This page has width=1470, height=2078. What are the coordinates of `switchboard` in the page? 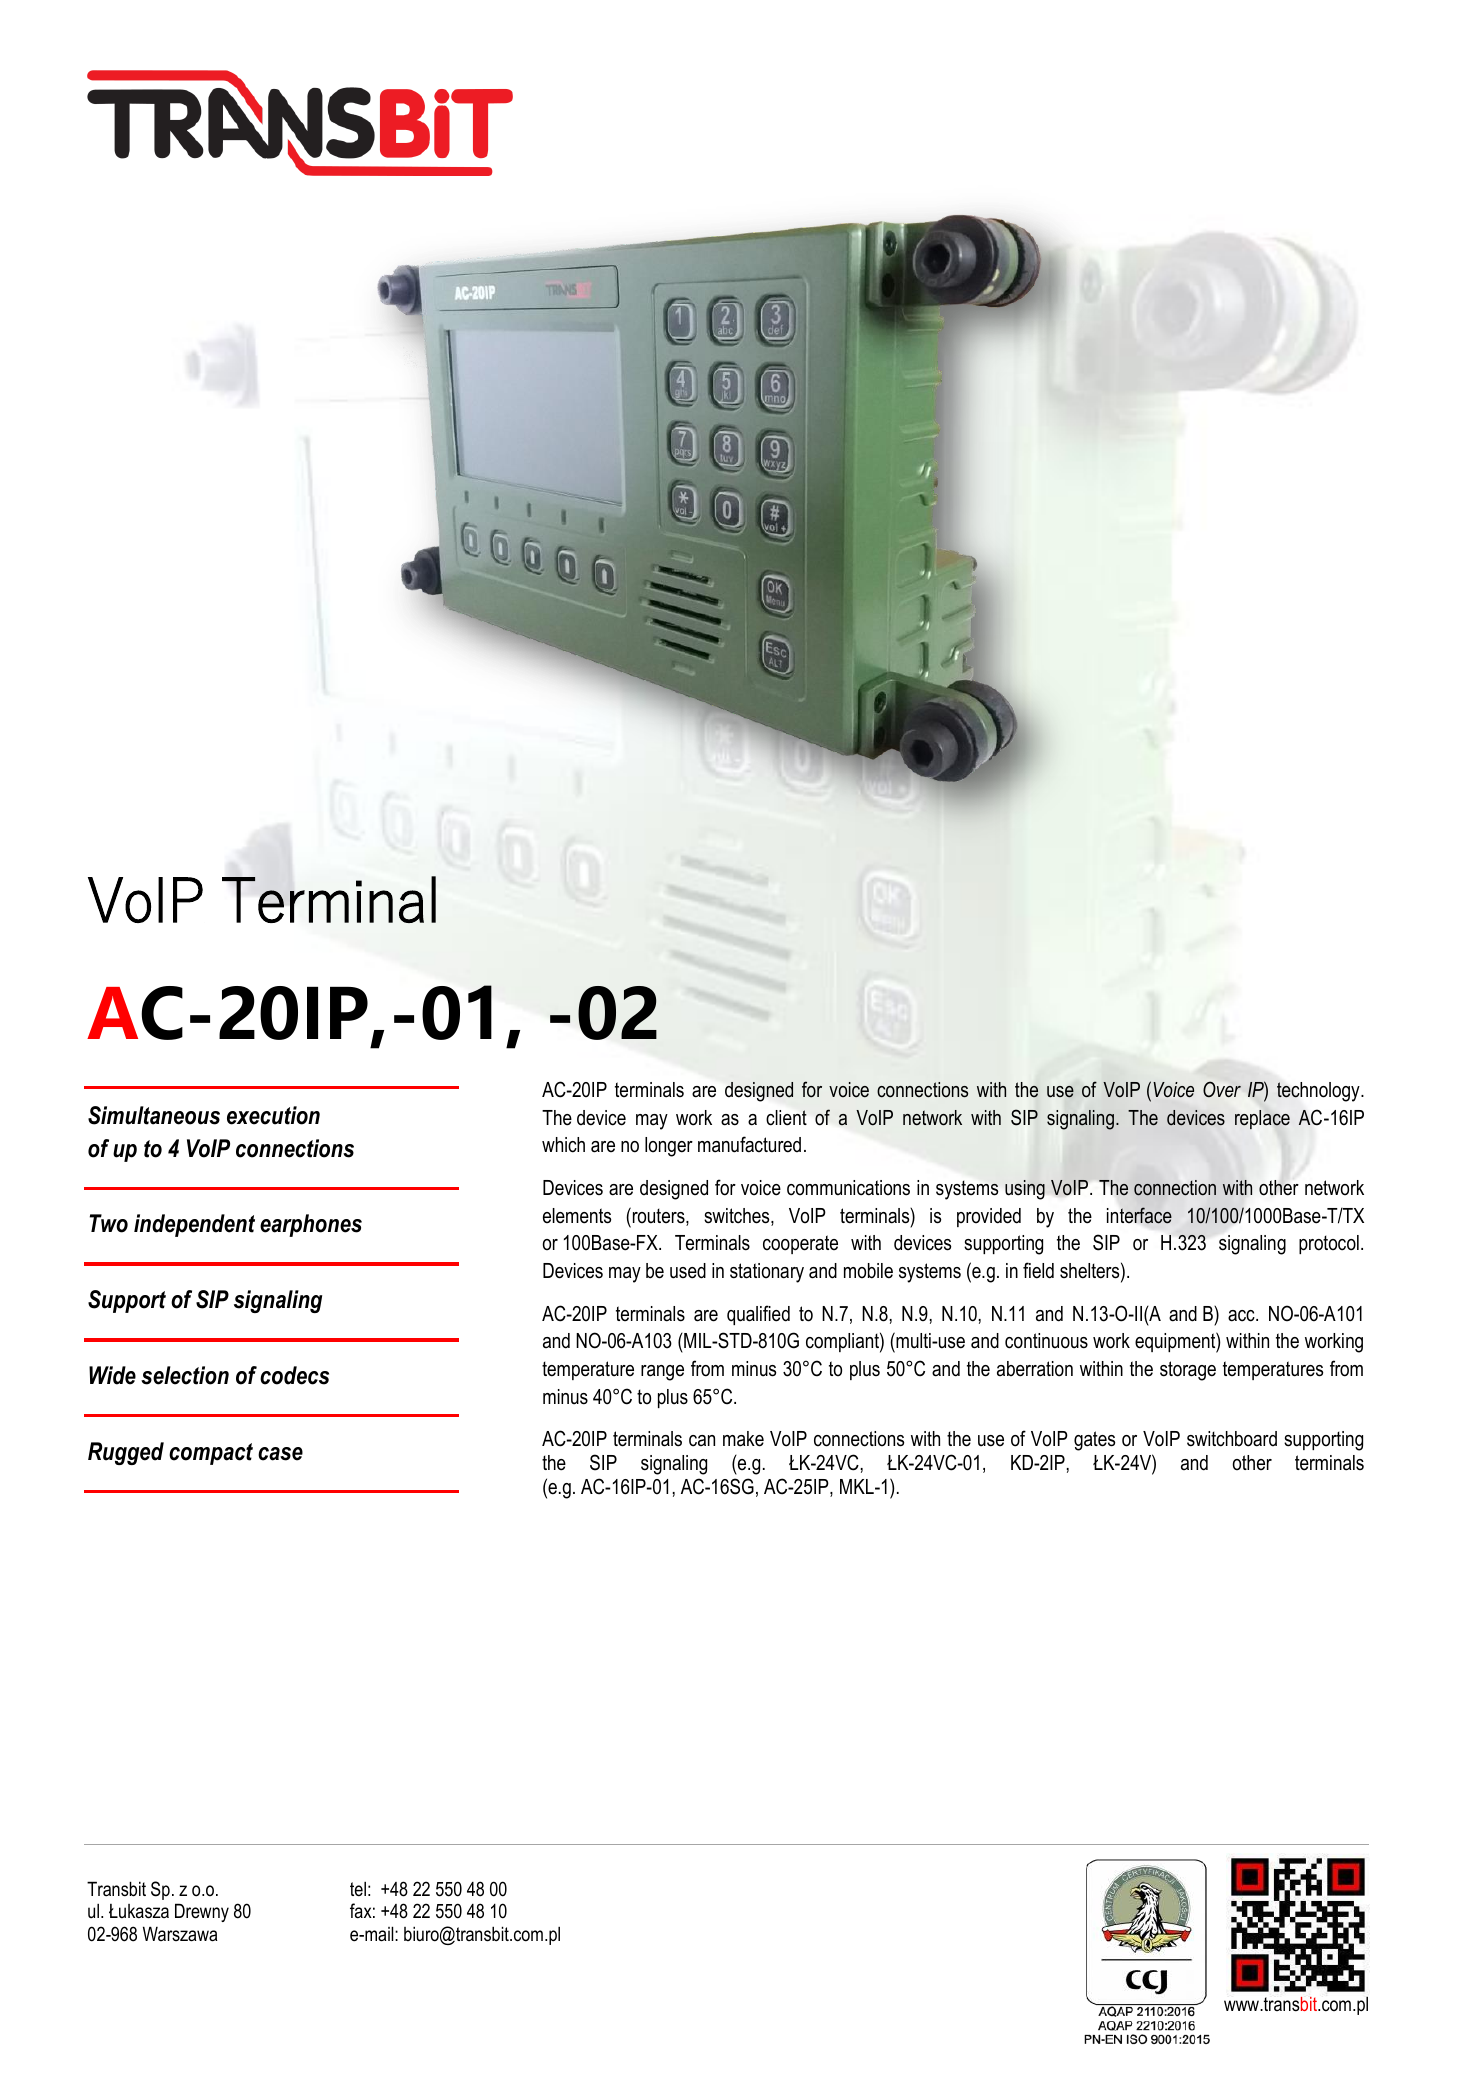 It's located at (1232, 1439).
